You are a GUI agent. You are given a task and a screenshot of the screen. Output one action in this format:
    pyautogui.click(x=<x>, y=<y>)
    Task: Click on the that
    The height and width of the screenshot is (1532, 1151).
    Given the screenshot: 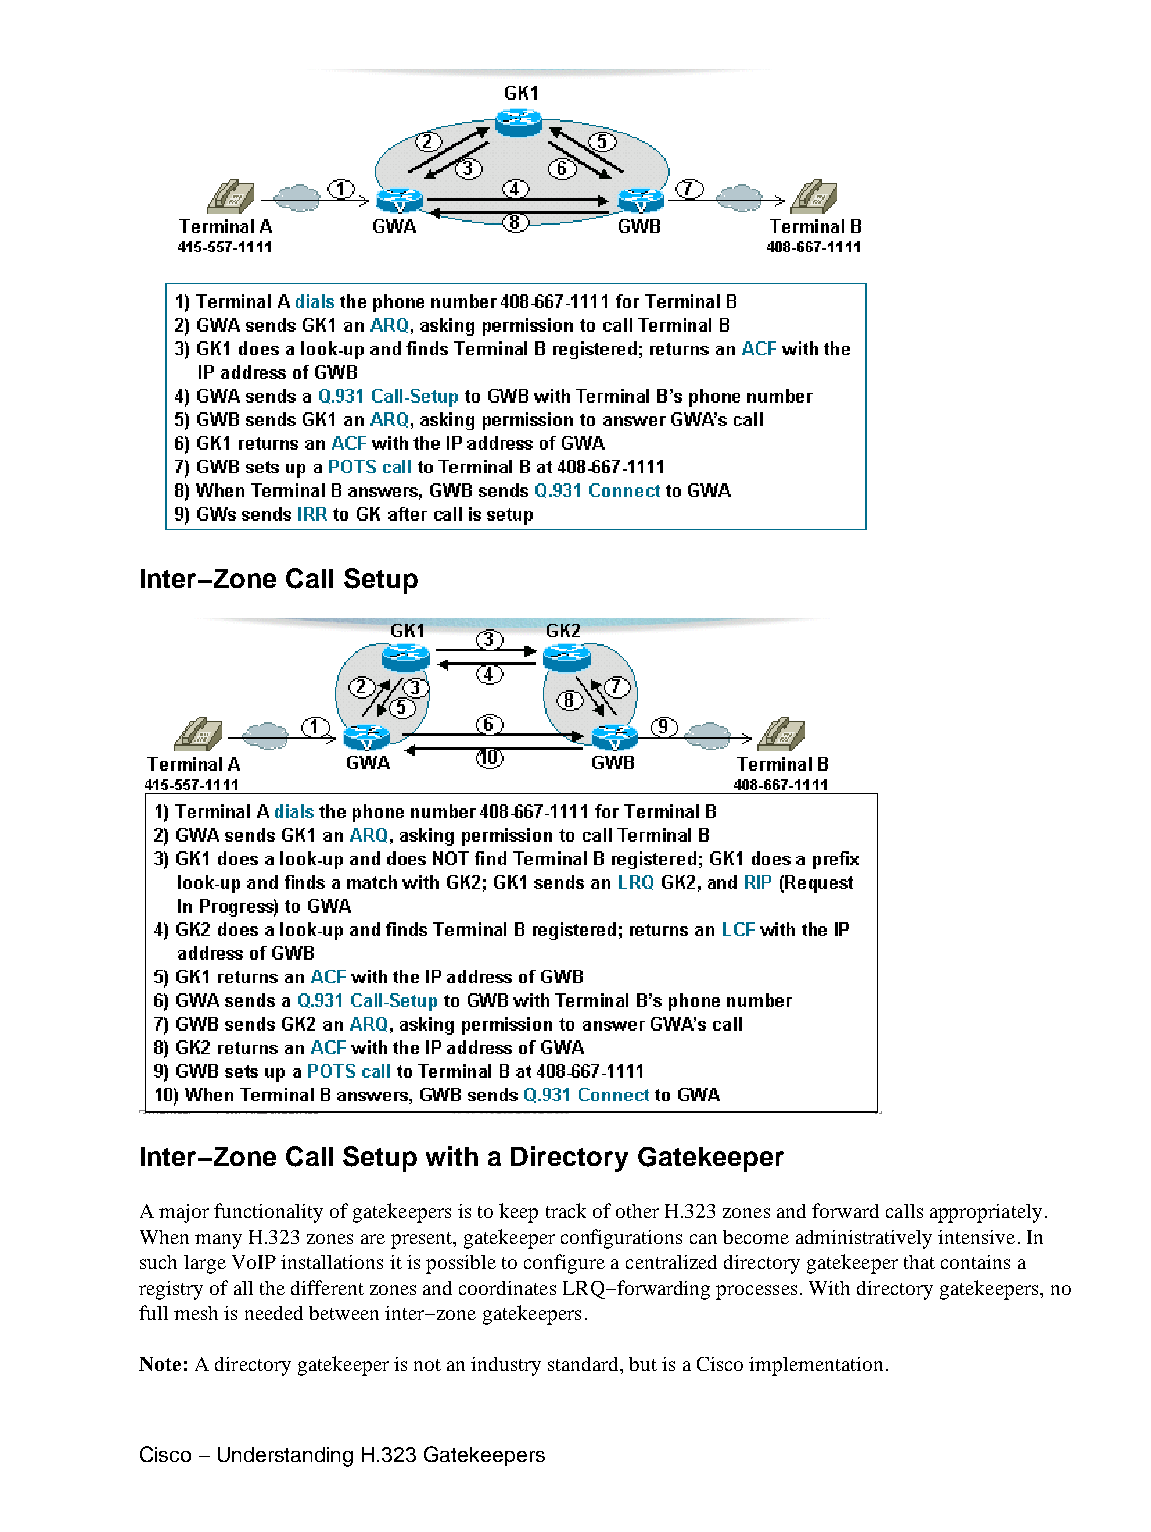 What is the action you would take?
    pyautogui.click(x=919, y=1262)
